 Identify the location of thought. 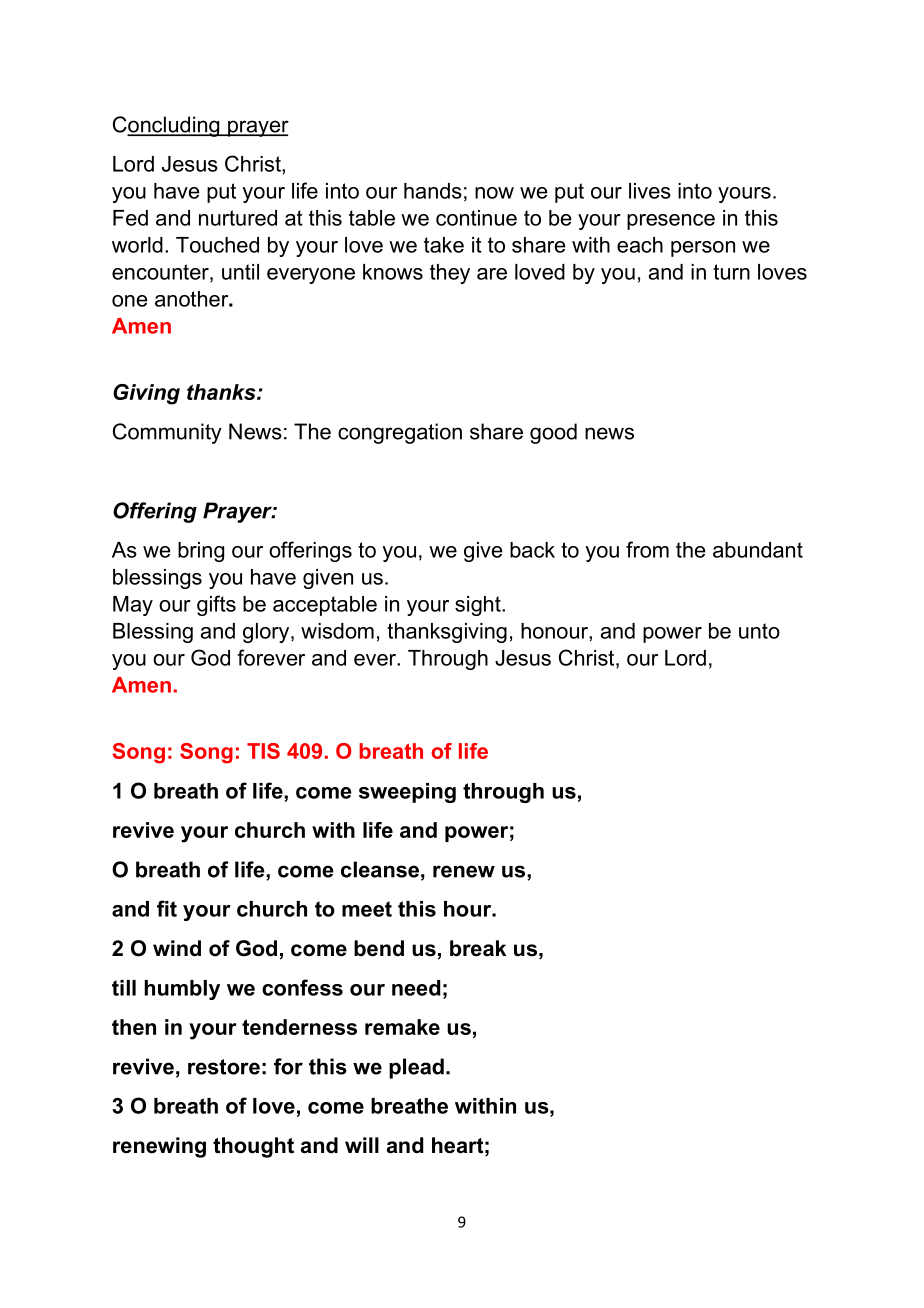
(253, 1147).
